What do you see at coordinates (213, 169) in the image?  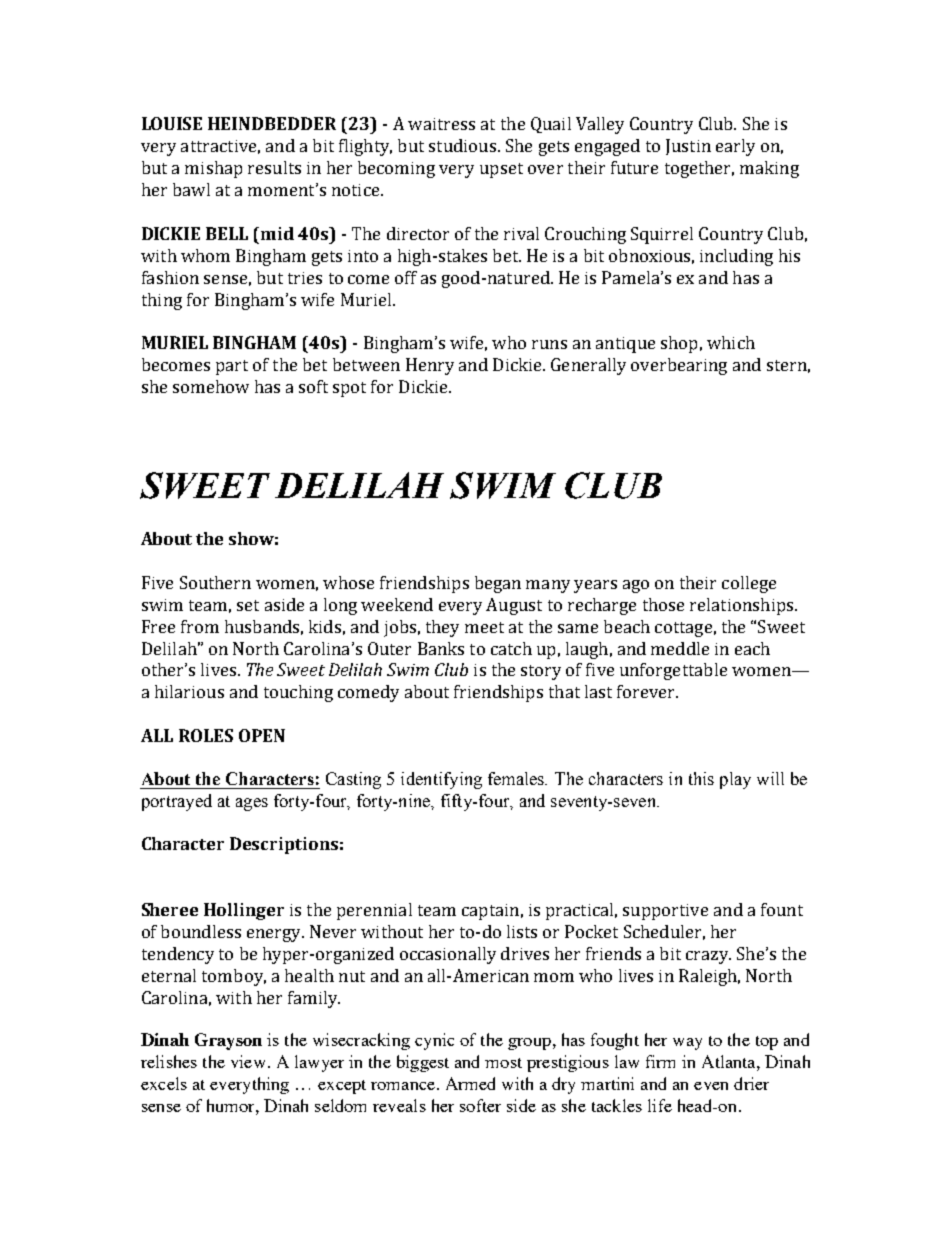 I see `mishap` at bounding box center [213, 169].
